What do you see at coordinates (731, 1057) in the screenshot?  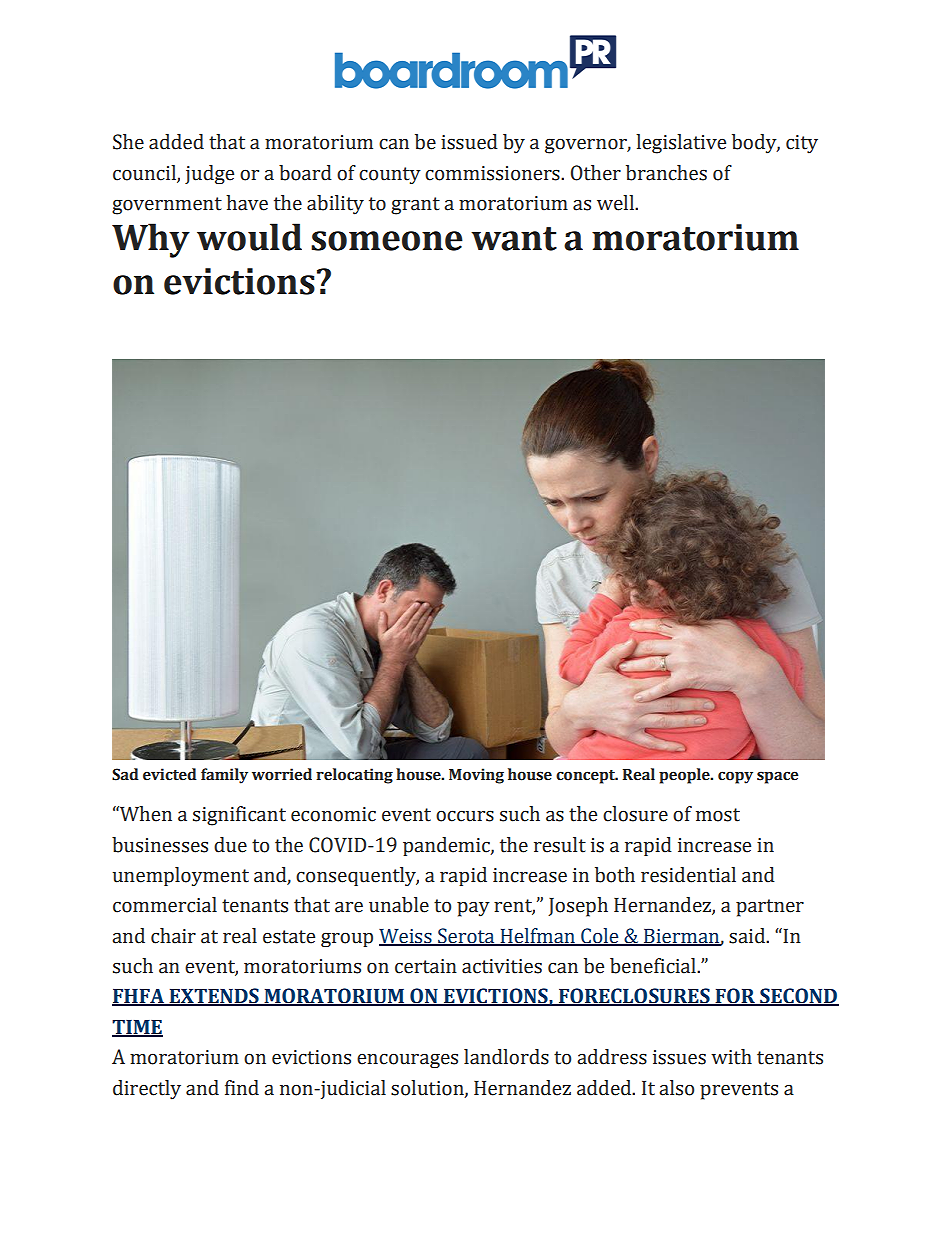 I see `with` at bounding box center [731, 1057].
